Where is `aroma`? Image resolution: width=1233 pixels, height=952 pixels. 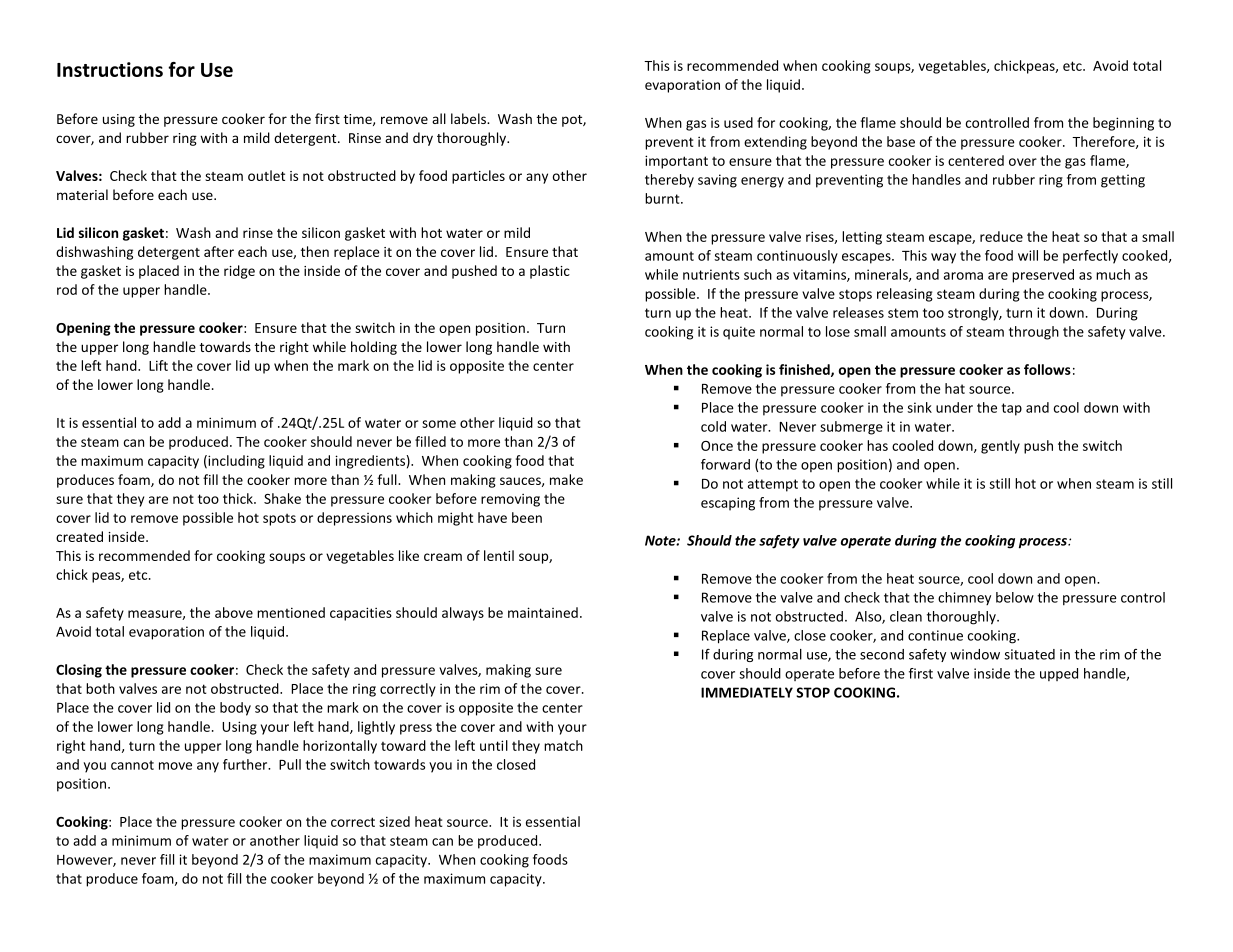
aroma is located at coordinates (963, 276).
